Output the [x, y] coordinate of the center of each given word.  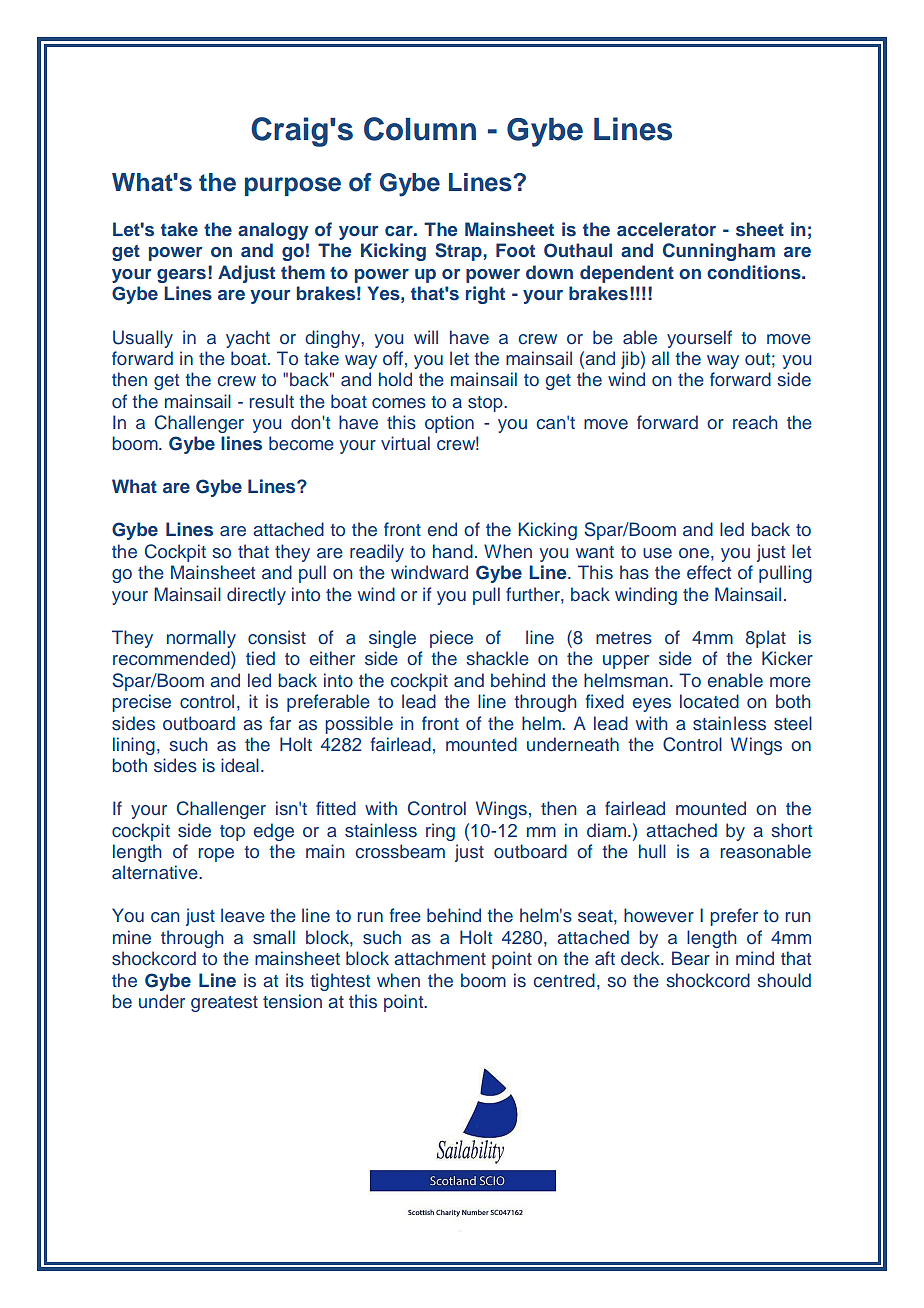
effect [709, 572]
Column [420, 129]
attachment [440, 958]
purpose [293, 186]
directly [256, 596]
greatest [224, 1004]
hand [453, 551]
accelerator [666, 229]
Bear [691, 958]
